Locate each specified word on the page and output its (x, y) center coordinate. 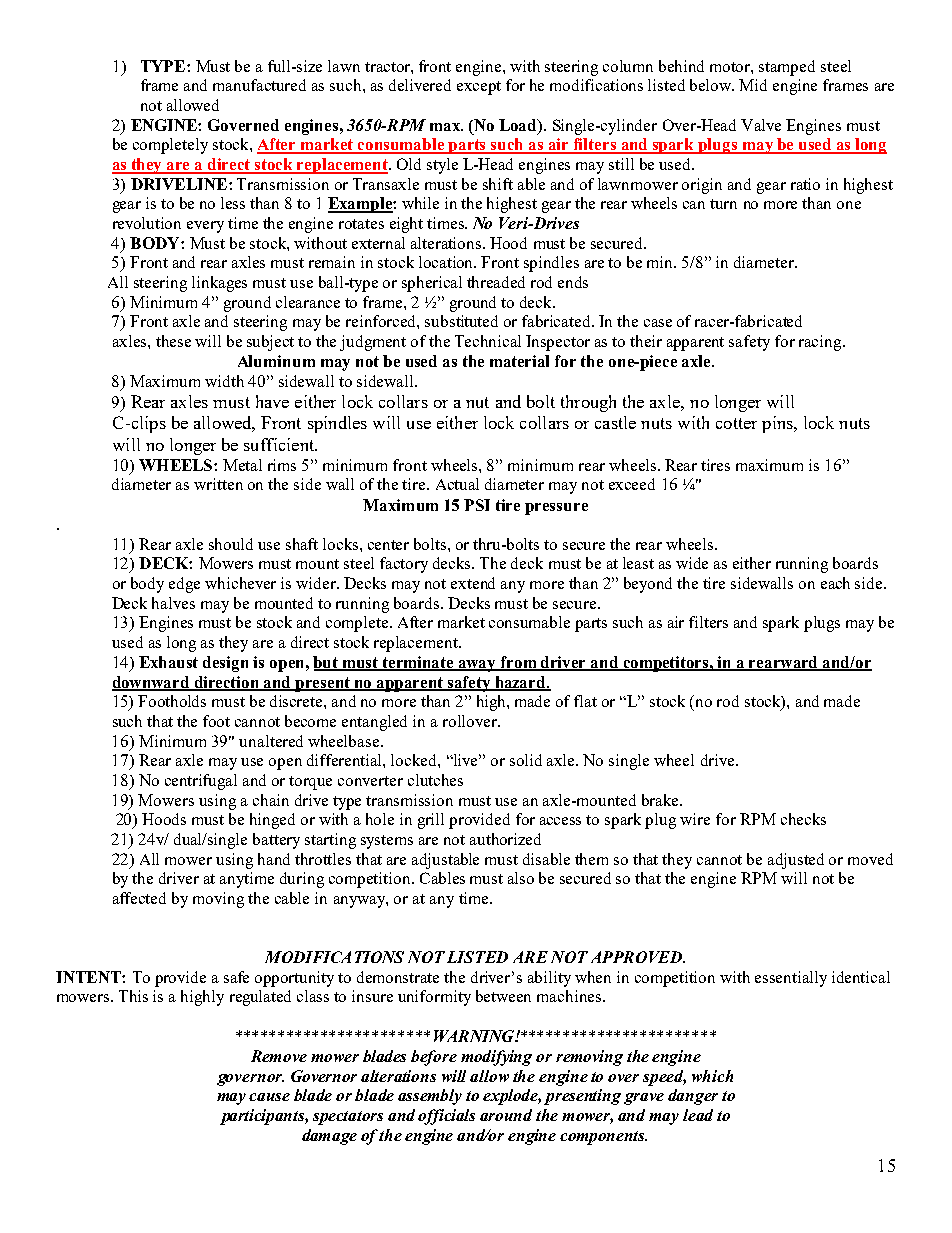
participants (264, 1117)
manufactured (259, 85)
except (479, 88)
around (506, 1115)
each (835, 583)
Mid (753, 85)
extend (473, 583)
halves (173, 603)
